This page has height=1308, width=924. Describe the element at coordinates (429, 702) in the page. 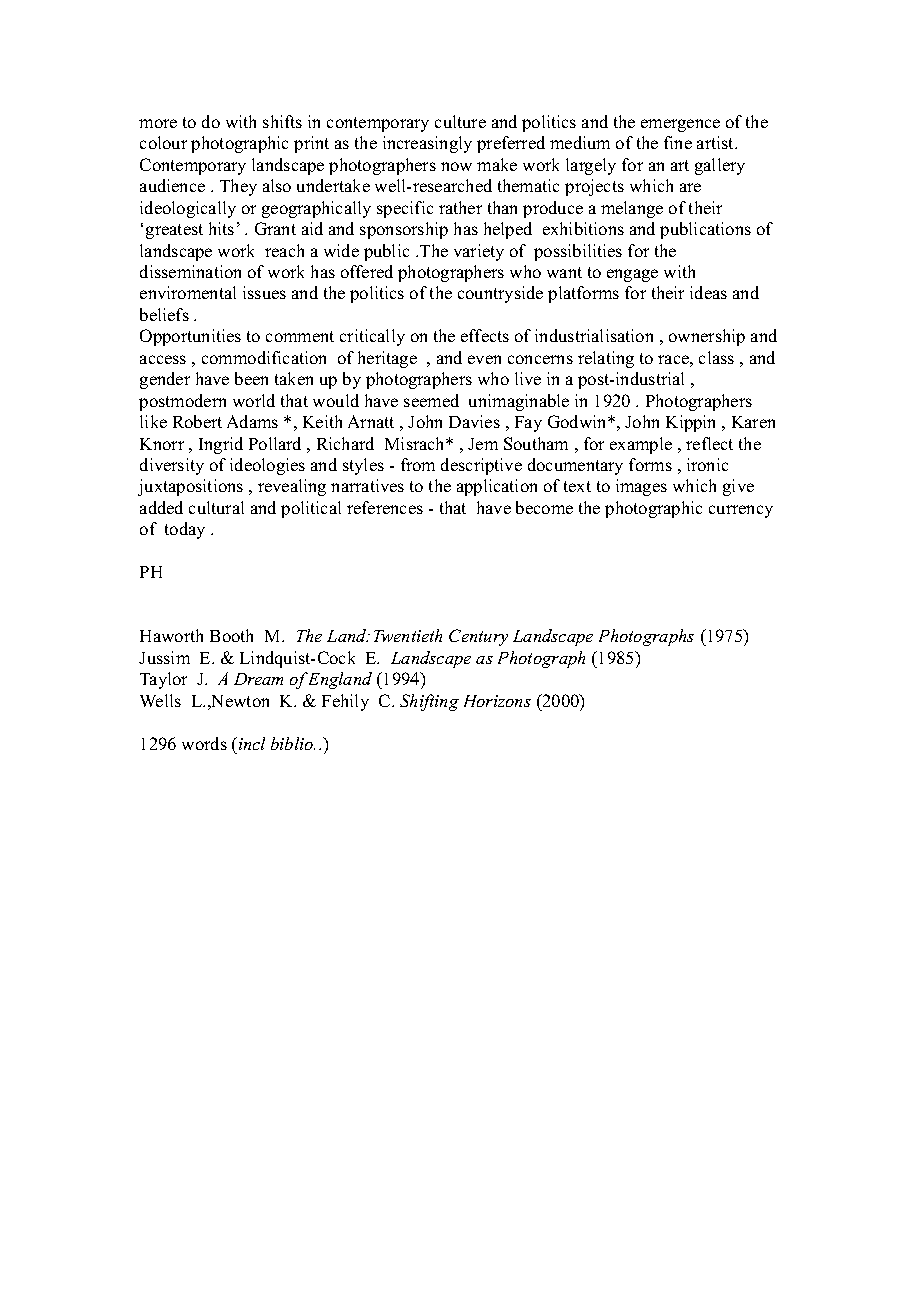

I see `Shifting` at that location.
